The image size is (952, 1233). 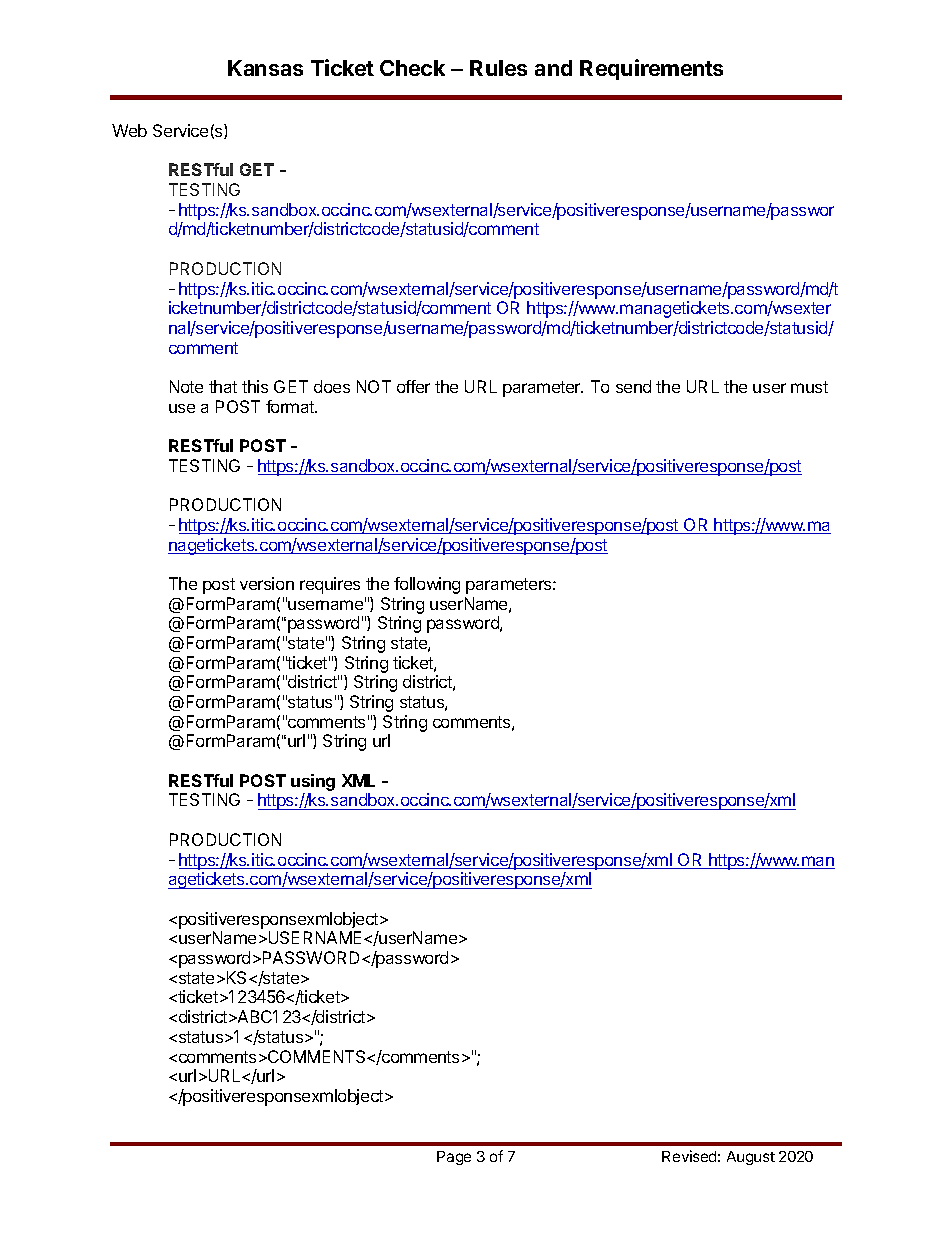 What do you see at coordinates (809, 387) in the screenshot?
I see `must` at bounding box center [809, 387].
